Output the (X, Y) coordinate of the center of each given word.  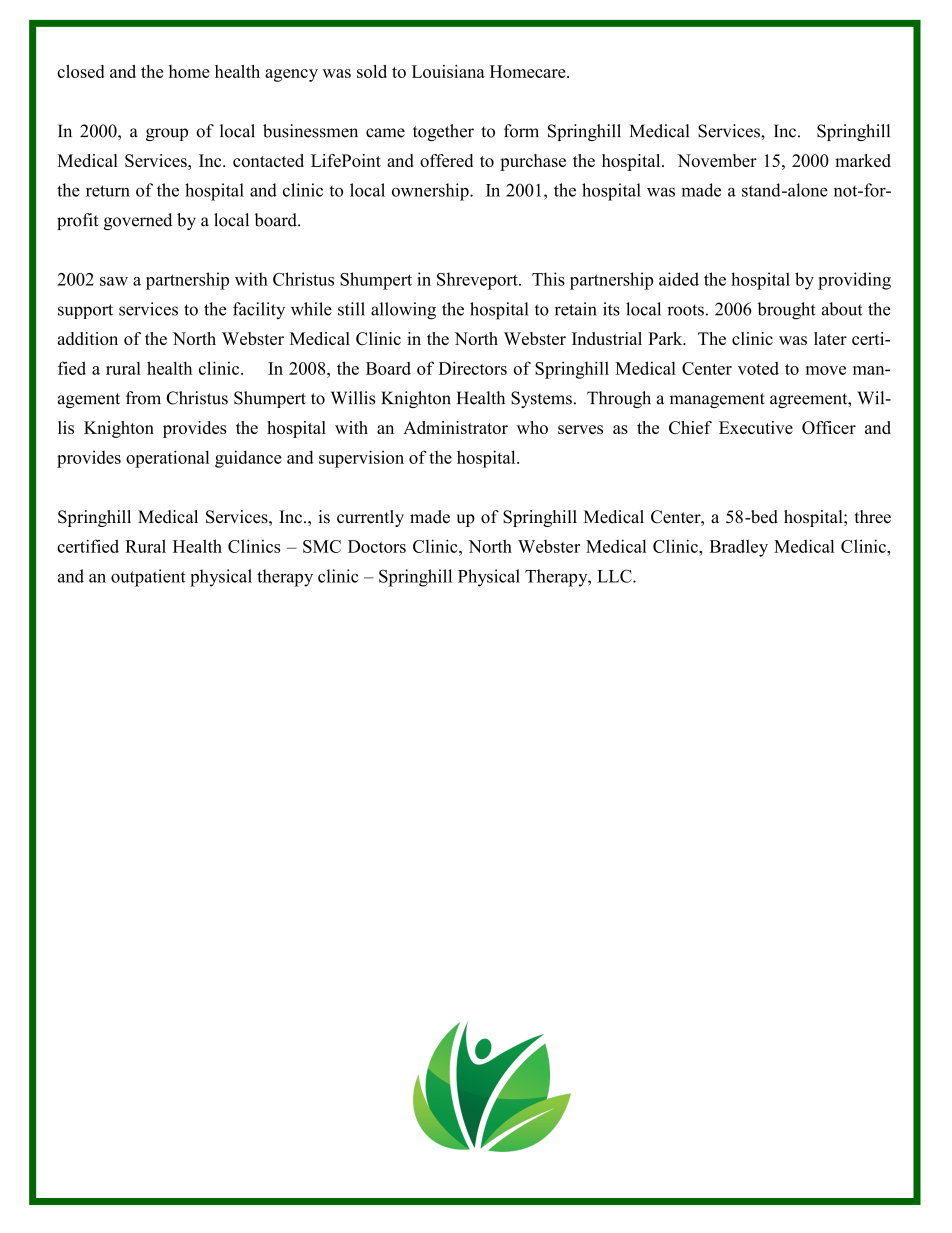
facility (259, 310)
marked (863, 160)
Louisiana (448, 71)
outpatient (148, 578)
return (108, 191)
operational (168, 459)
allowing (403, 311)
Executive (756, 427)
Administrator (455, 427)
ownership (431, 192)
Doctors (377, 546)
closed (80, 71)
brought (786, 311)
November (717, 160)
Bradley (739, 548)
